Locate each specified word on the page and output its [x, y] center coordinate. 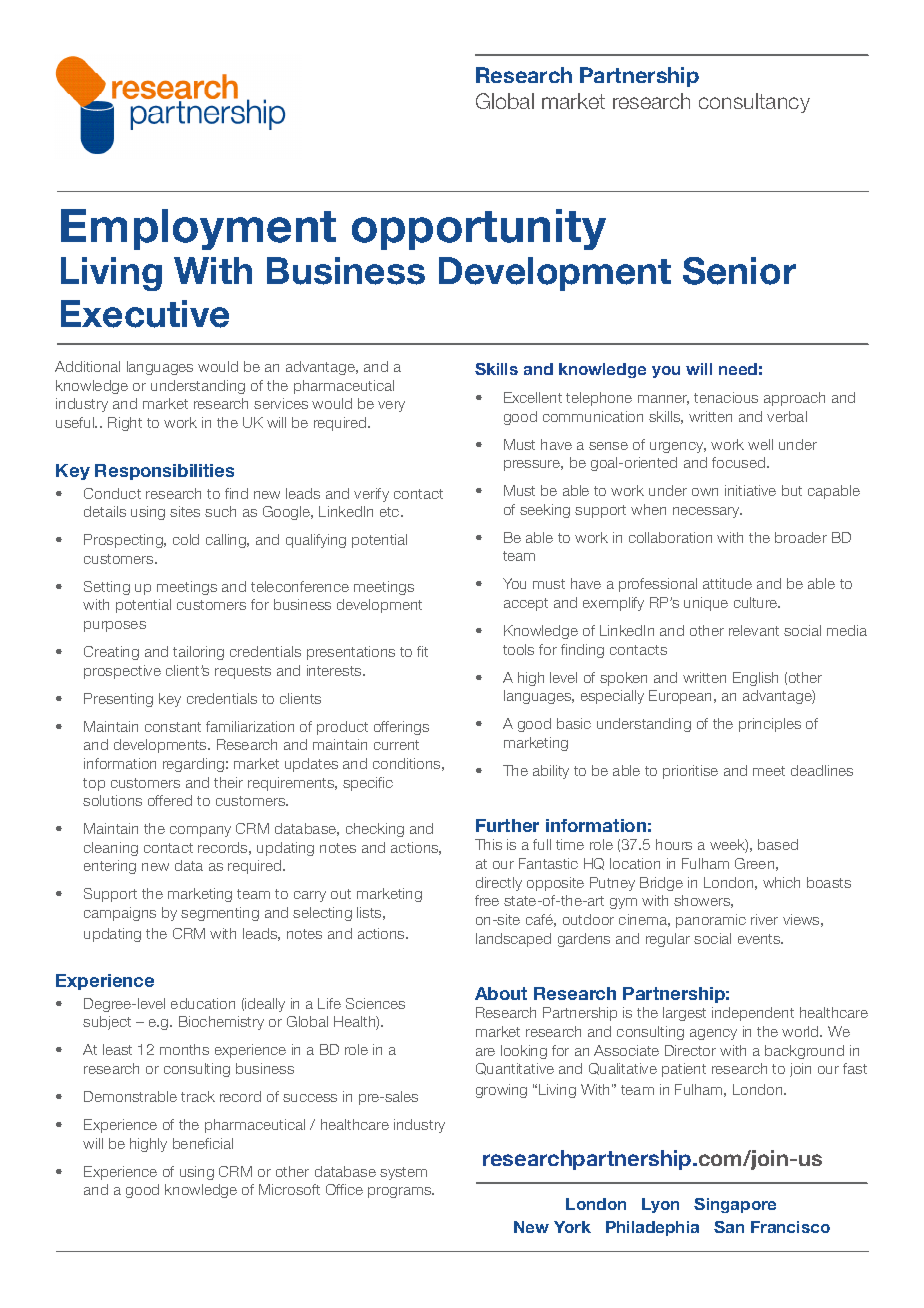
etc [391, 512]
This [488, 844]
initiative [750, 490]
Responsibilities [164, 472]
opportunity [479, 229]
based [778, 844]
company [200, 831]
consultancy [754, 103]
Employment [198, 229]
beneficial [203, 1143]
